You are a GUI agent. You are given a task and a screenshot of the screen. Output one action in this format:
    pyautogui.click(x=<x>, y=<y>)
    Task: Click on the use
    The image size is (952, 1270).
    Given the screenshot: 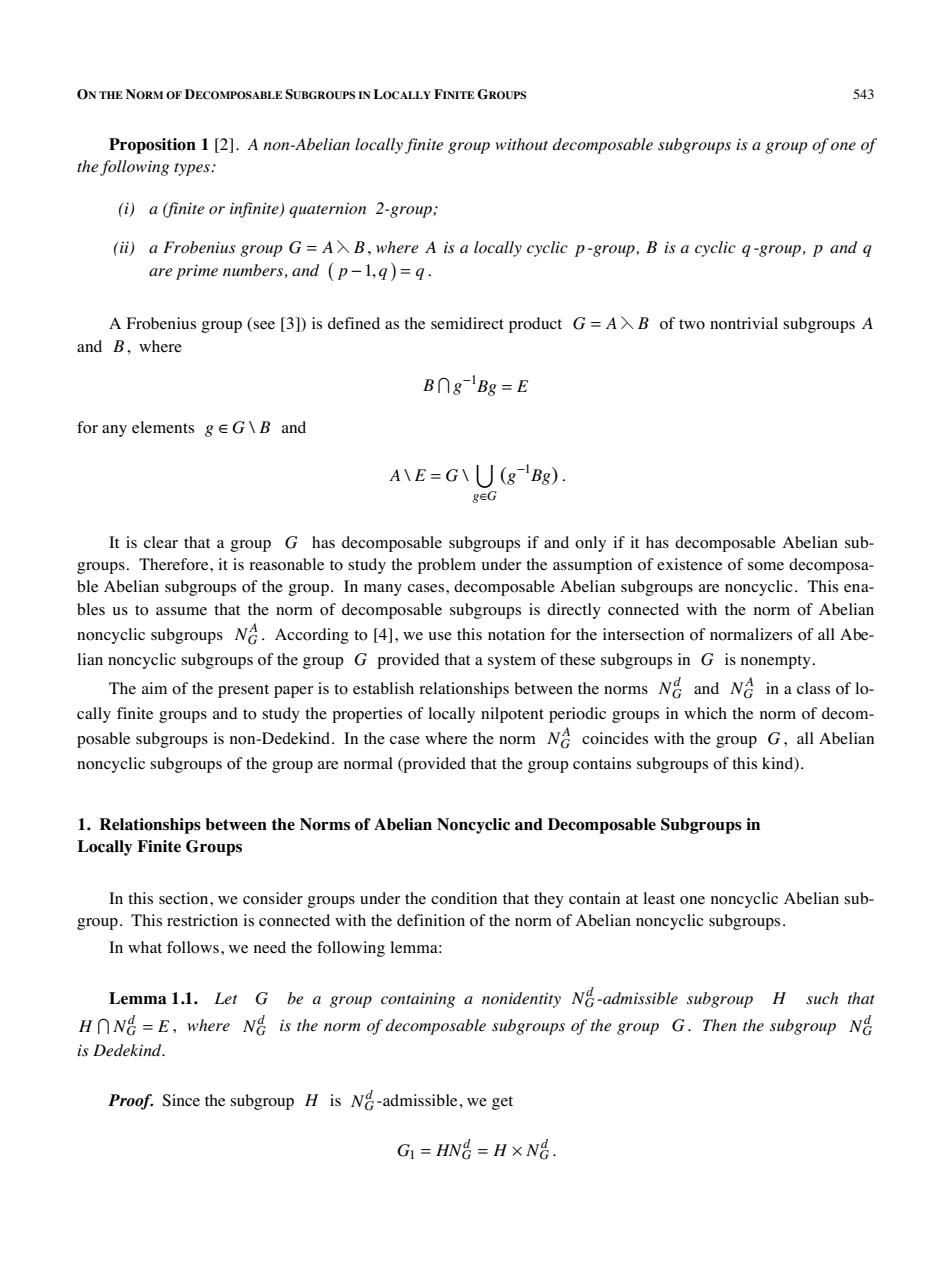 What is the action you would take?
    pyautogui.click(x=440, y=636)
